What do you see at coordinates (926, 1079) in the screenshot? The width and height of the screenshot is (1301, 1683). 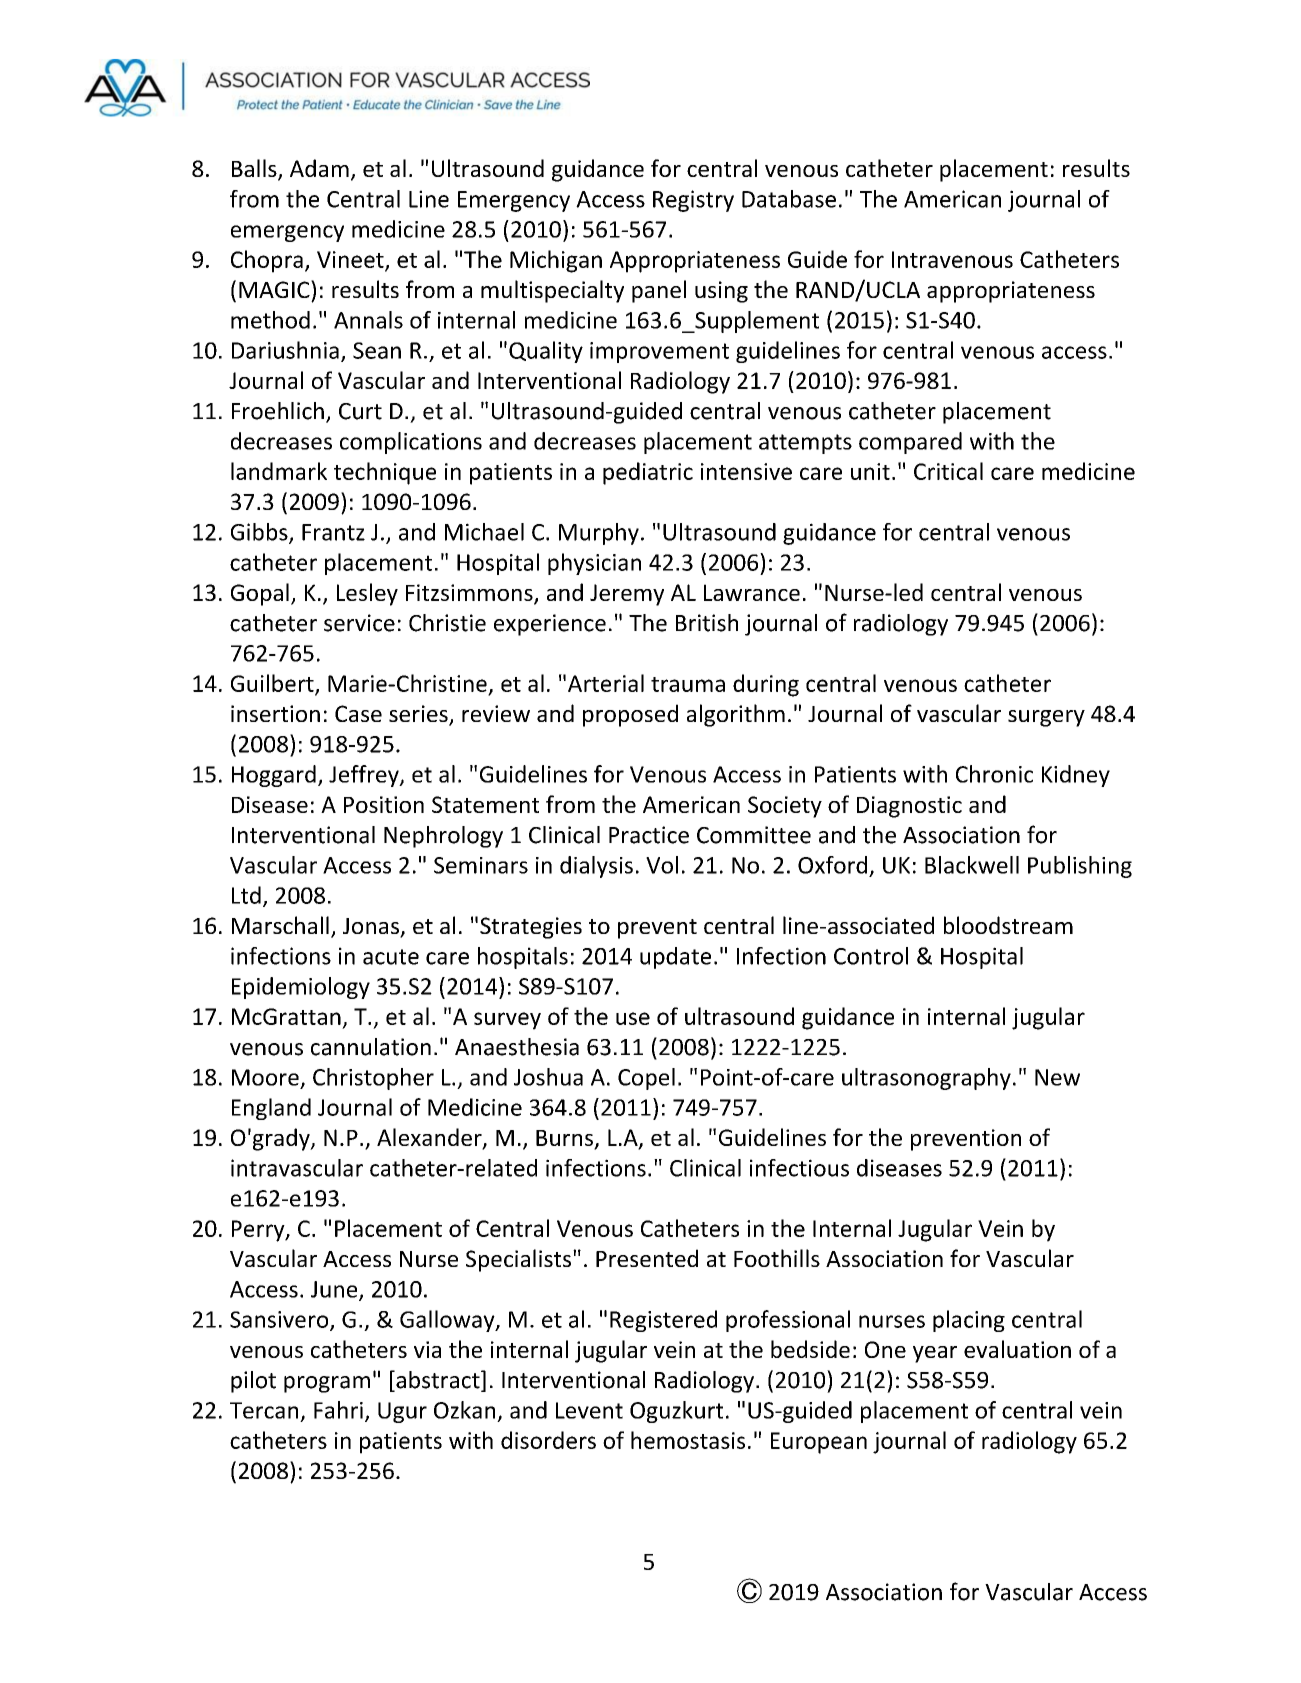 I see `ultrasonography` at bounding box center [926, 1079].
